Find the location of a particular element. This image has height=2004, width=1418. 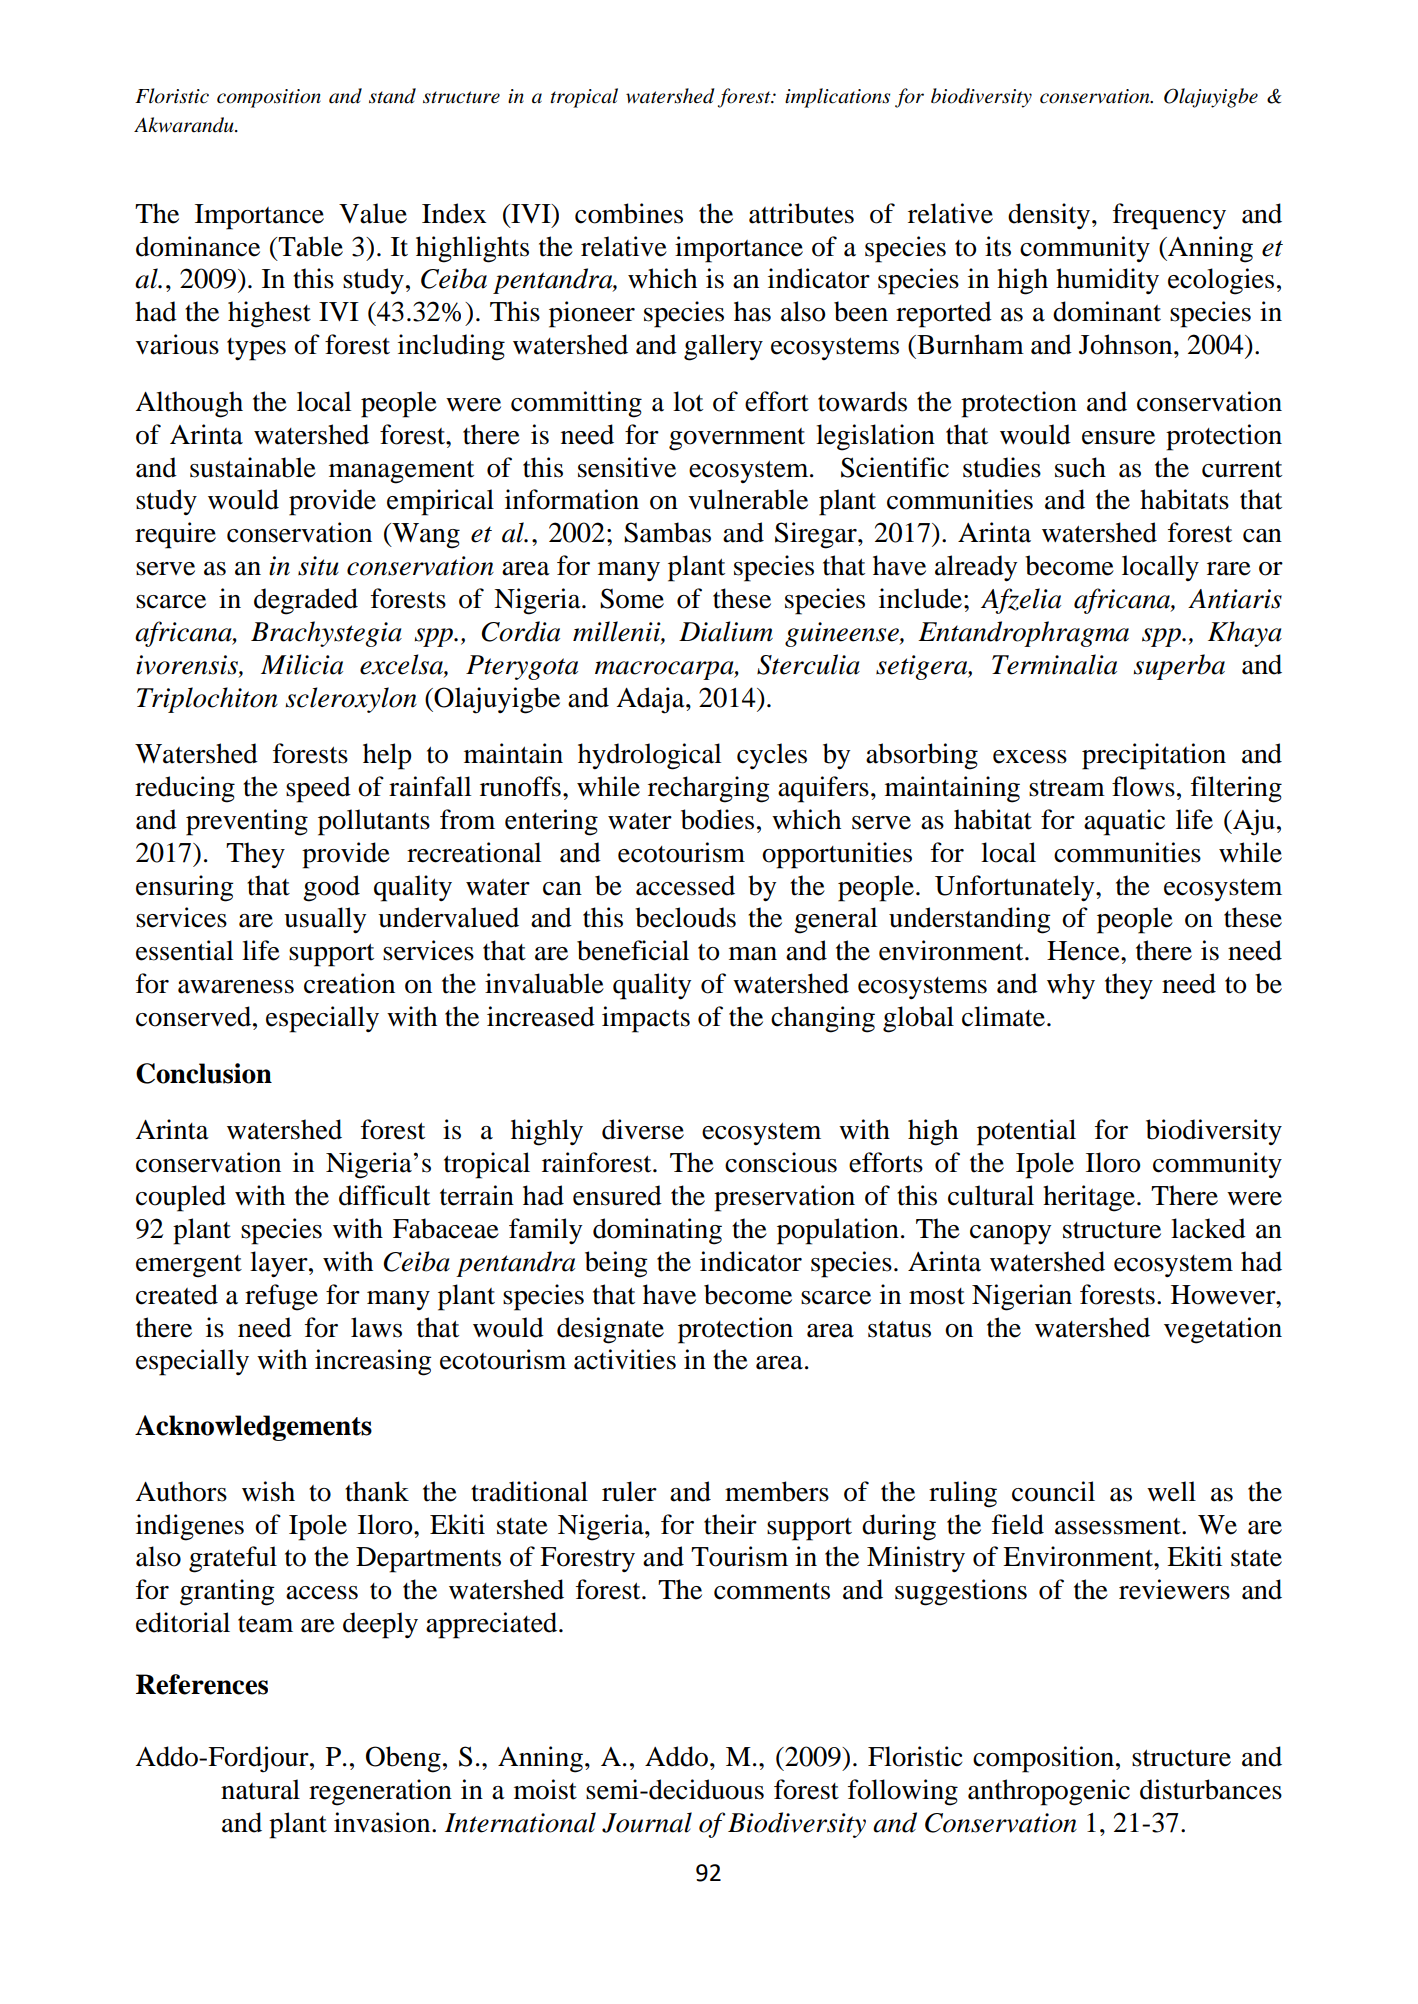

Table is located at coordinates (309, 246).
